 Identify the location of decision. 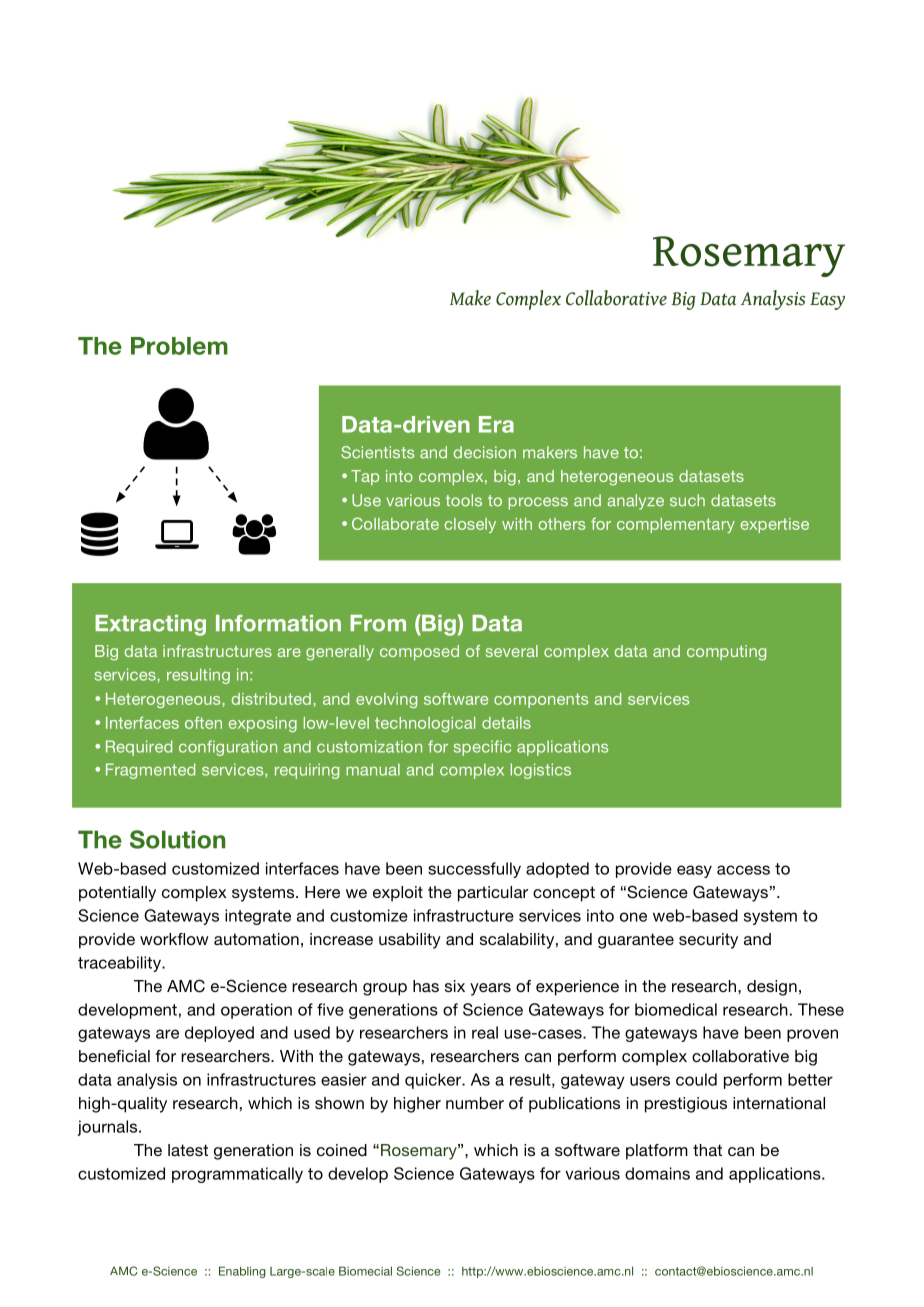
(485, 452).
